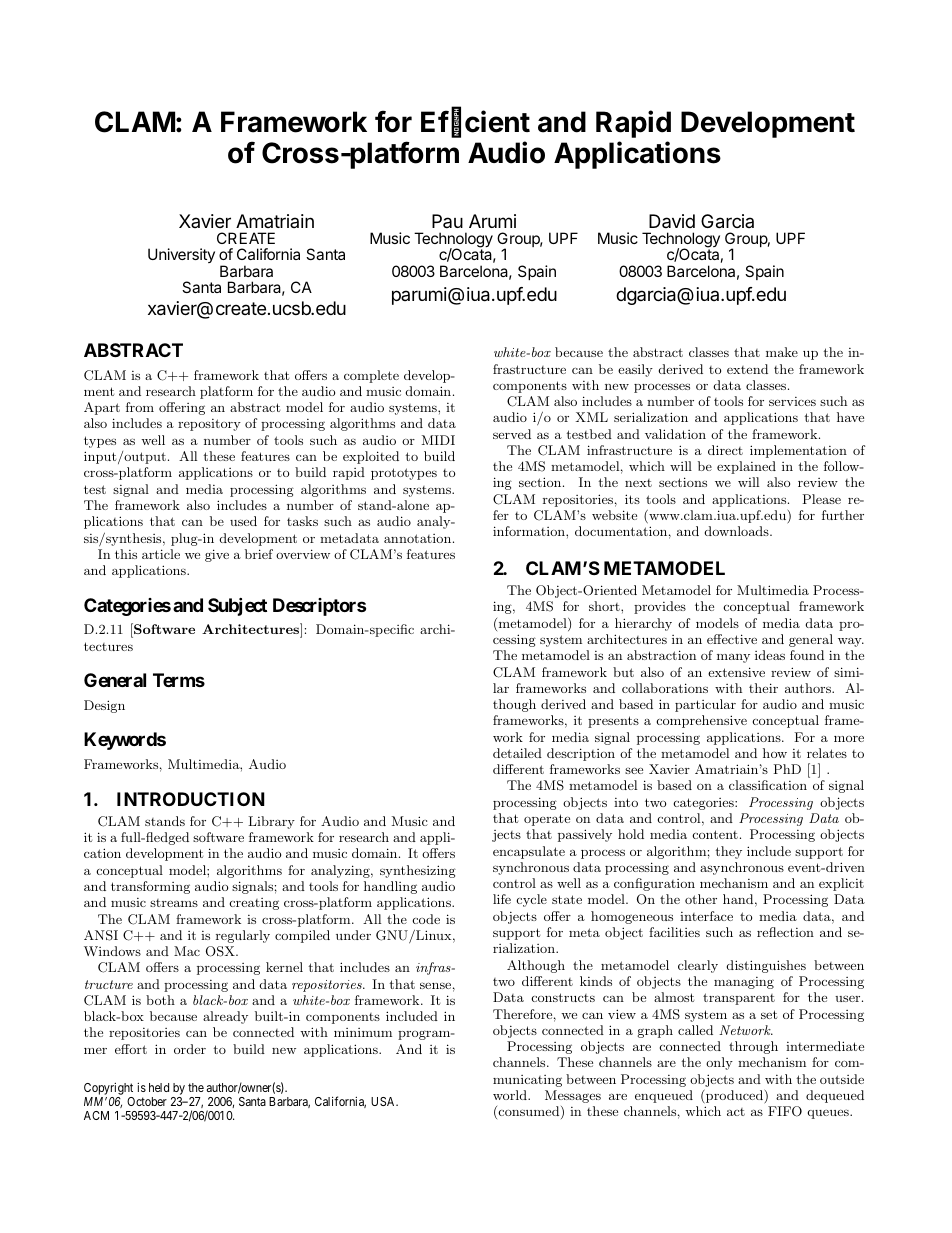  I want to click on detailed, so click(517, 753).
